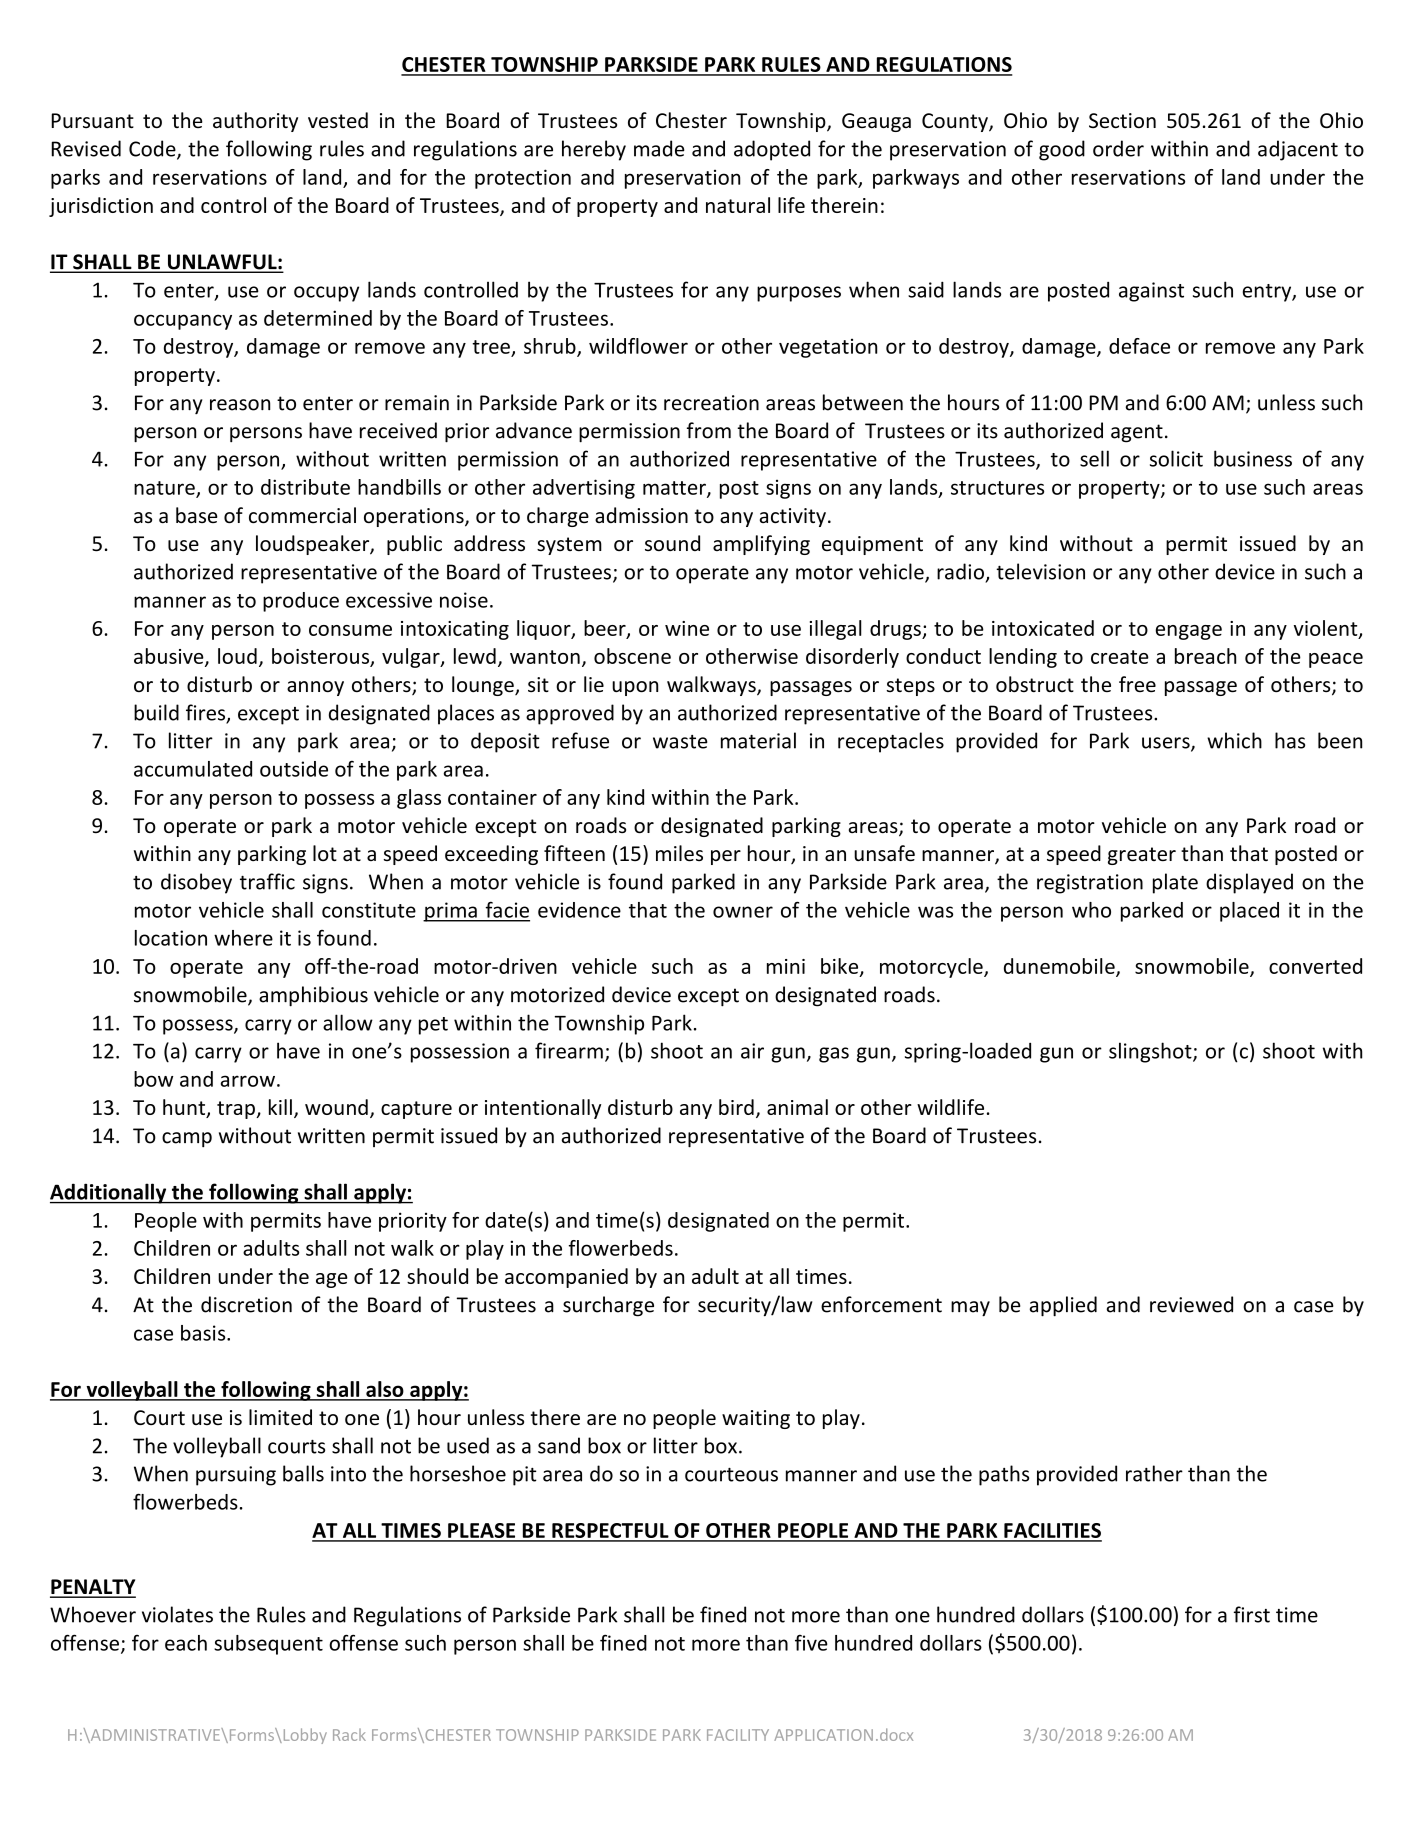 The image size is (1414, 1829). I want to click on where, so click(243, 938).
